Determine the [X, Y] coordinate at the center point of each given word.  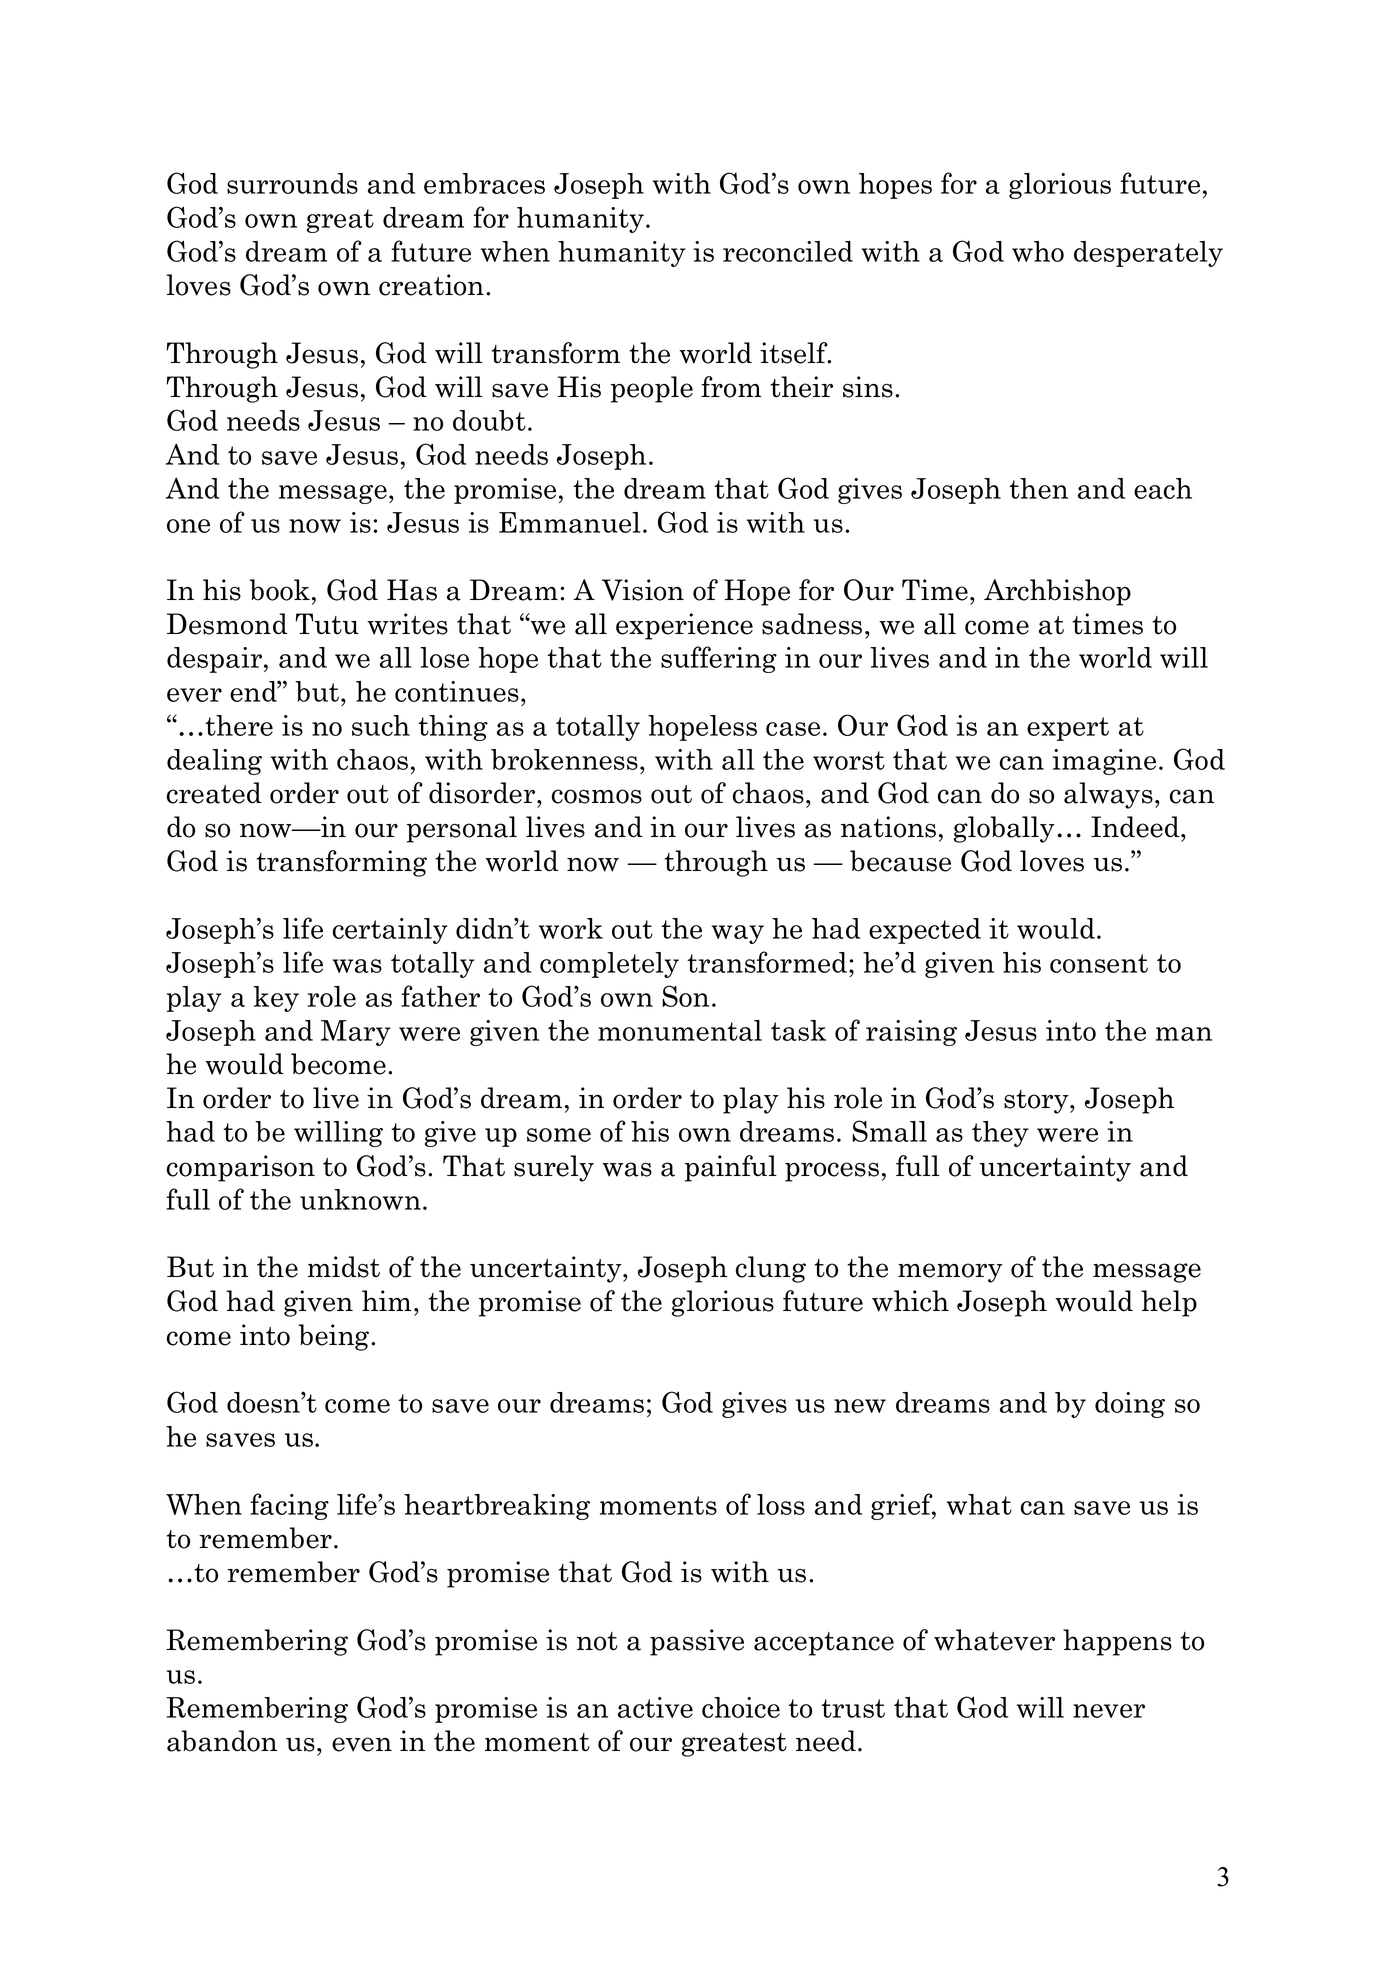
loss [781, 1504]
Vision [643, 590]
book [279, 590]
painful [731, 1168]
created [214, 793]
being [335, 1337]
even [362, 1744]
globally [1004, 829]
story [1037, 1102]
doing [1130, 1405]
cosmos [597, 796]
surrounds [292, 183]
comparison [241, 1168]
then [1038, 488]
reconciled [788, 251]
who [1038, 251]
